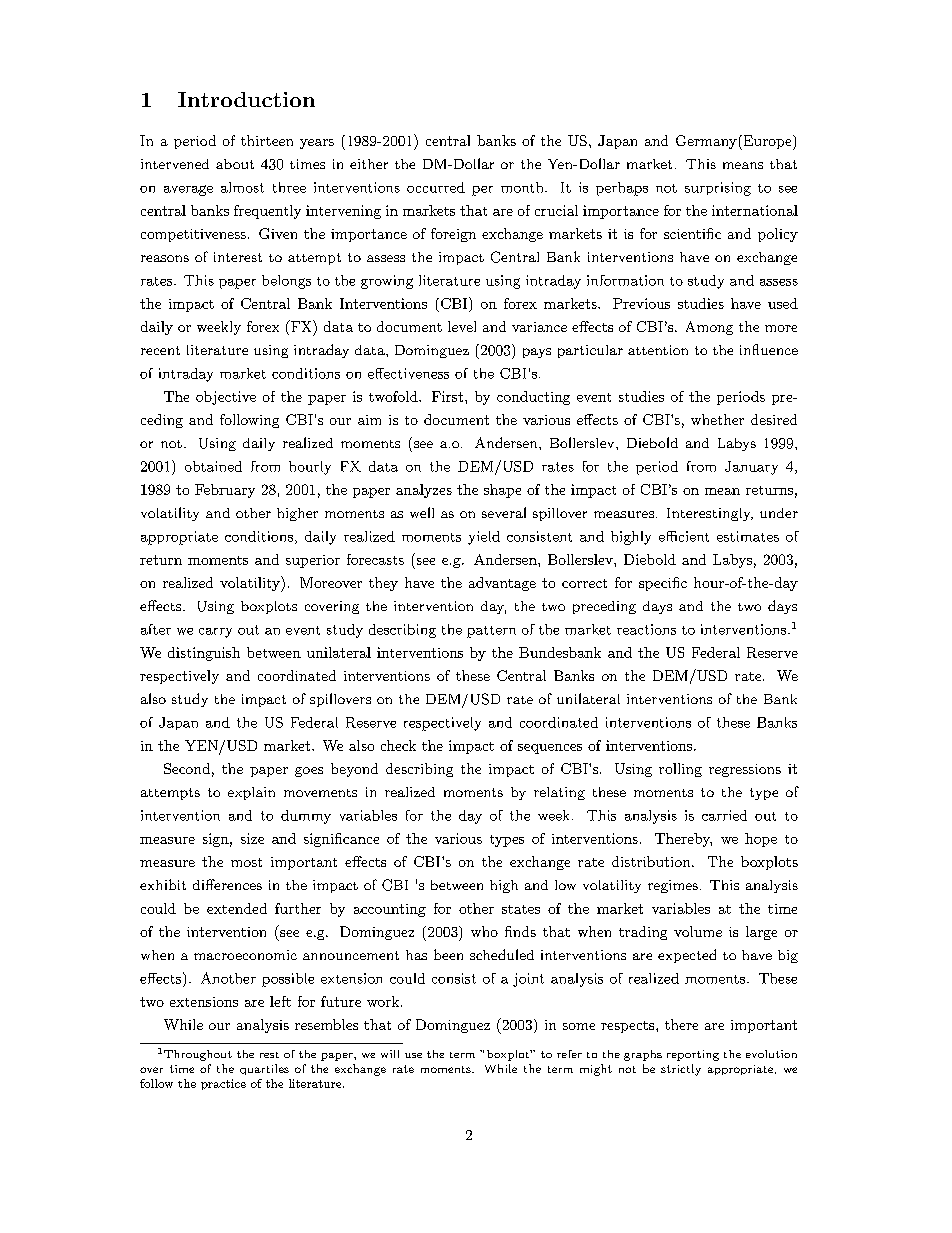 Image resolution: width=952 pixels, height=1233 pixels. Describe the element at coordinates (436, 187) in the screenshot. I see `occurred` at that location.
